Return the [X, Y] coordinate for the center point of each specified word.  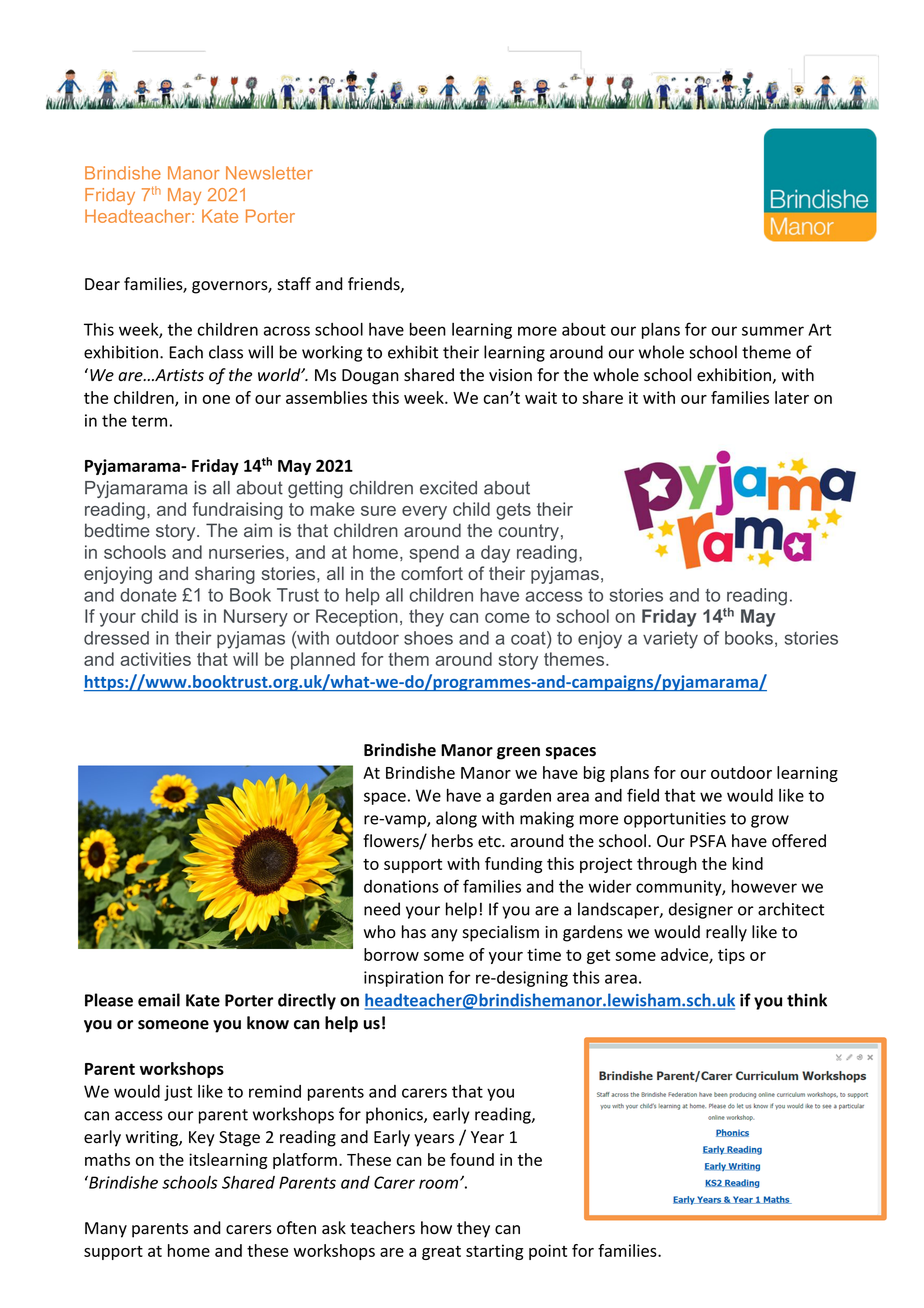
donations [401, 886]
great [441, 1253]
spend [434, 554]
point [548, 1252]
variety [670, 640]
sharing [225, 575]
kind [748, 863]
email [159, 1000]
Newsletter [269, 173]
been [428, 329]
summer [773, 331]
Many [106, 1230]
